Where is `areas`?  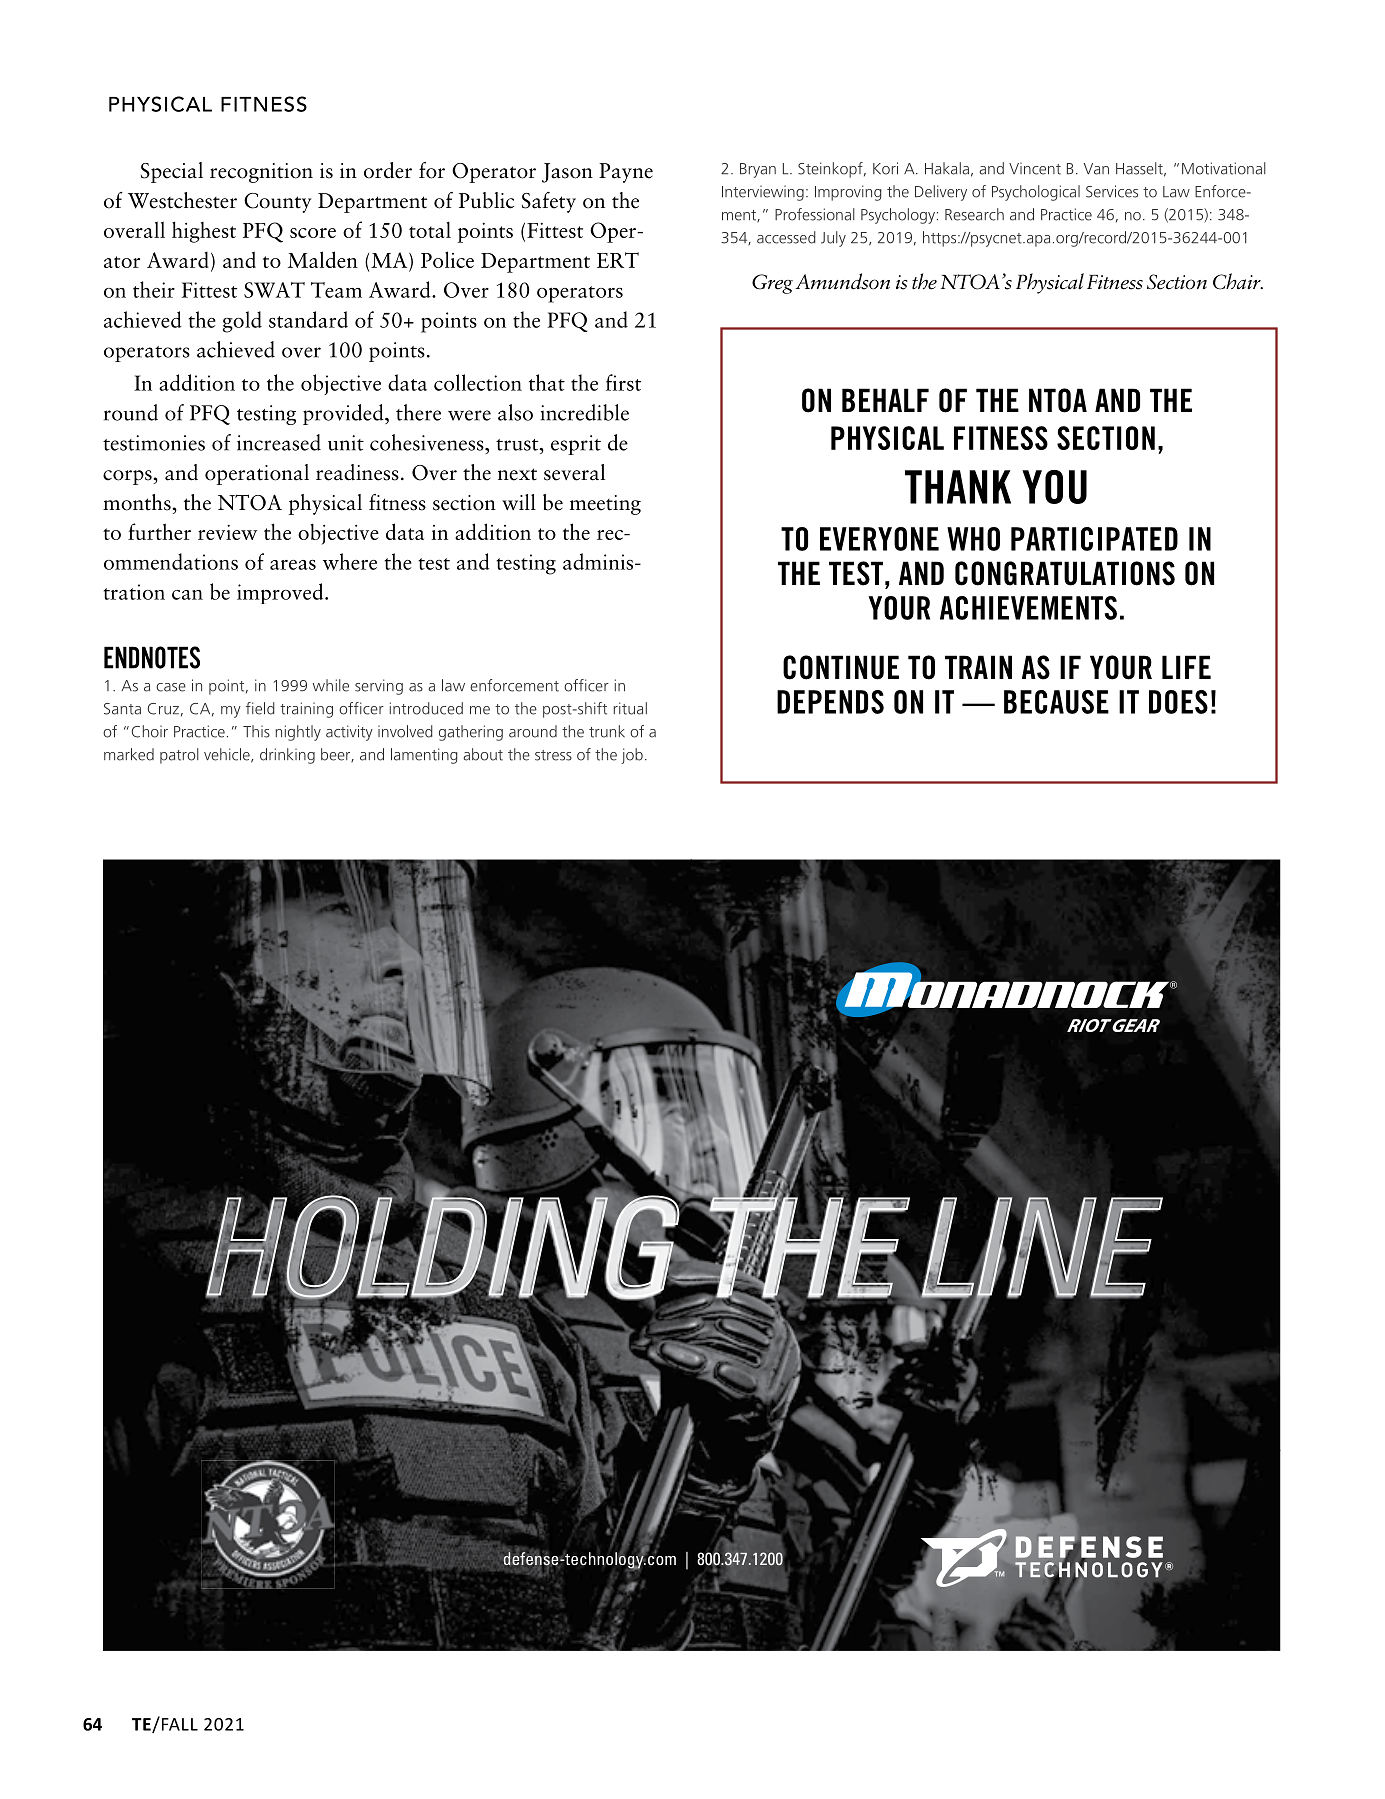
areas is located at coordinates (293, 565).
